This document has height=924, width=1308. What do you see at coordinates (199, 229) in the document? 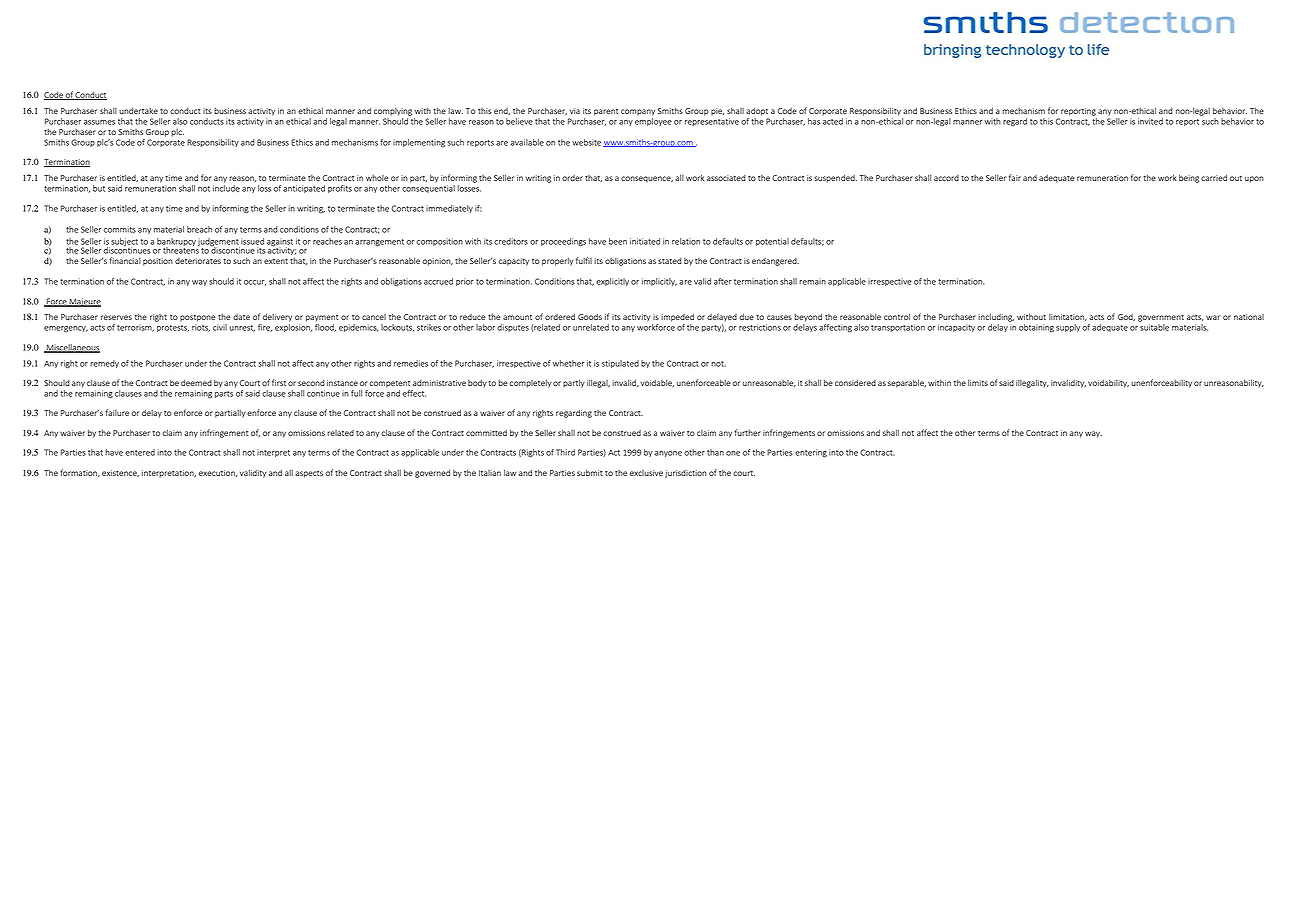
I see `breach` at bounding box center [199, 229].
